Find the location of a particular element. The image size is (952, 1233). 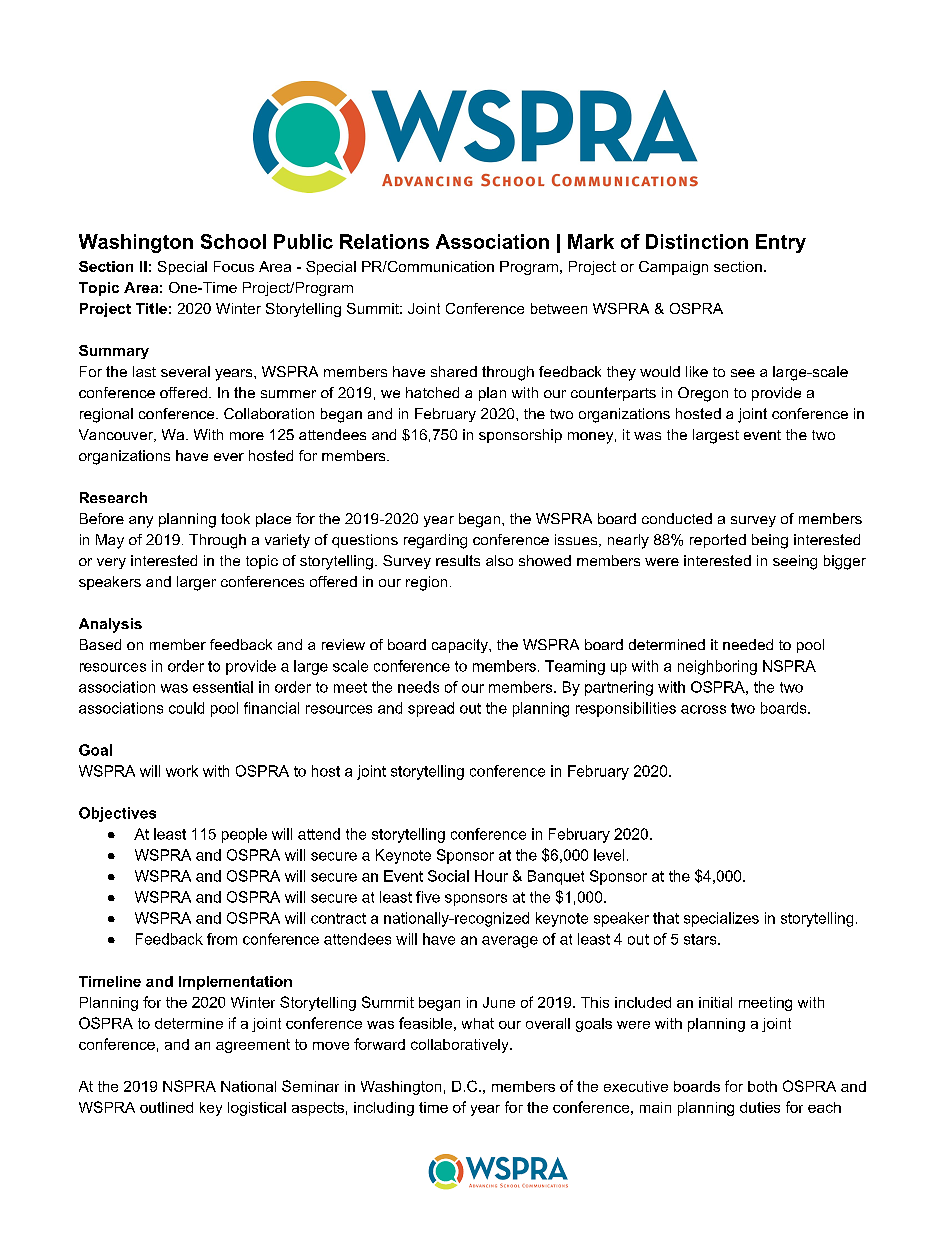

Entry is located at coordinates (781, 243).
